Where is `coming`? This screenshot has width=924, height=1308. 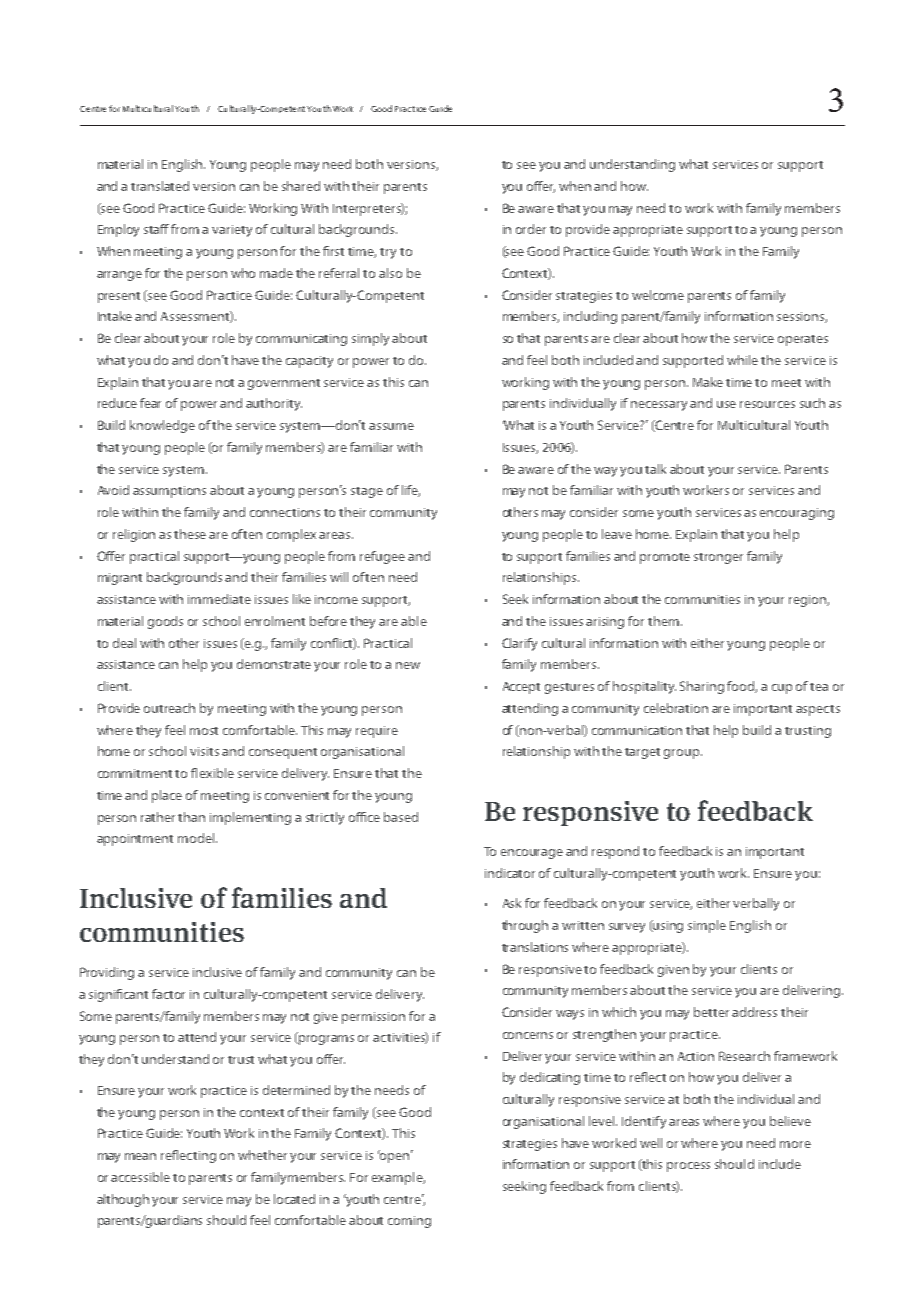 coming is located at coordinates (409, 1222).
